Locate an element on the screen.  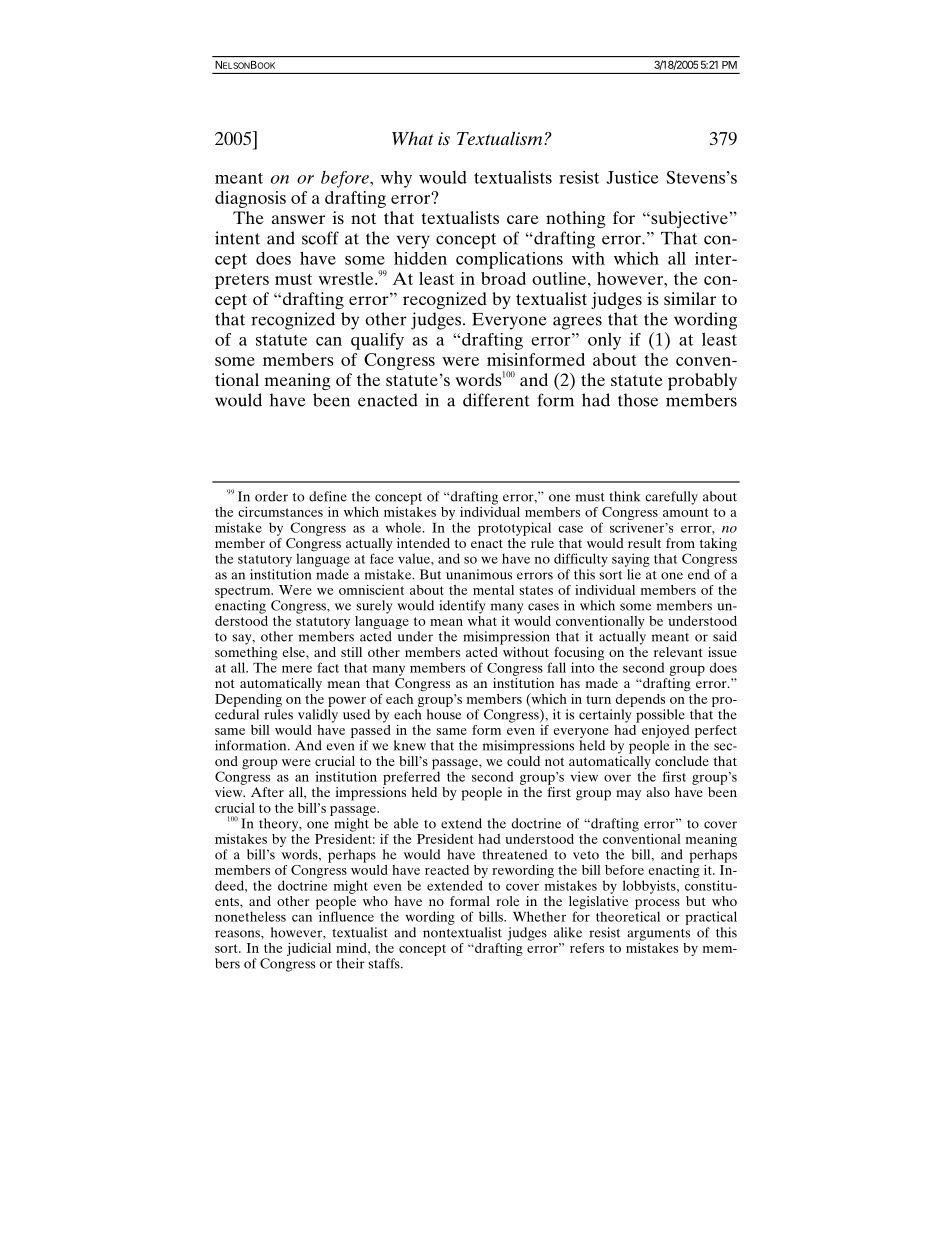
different is located at coordinates (496, 400).
